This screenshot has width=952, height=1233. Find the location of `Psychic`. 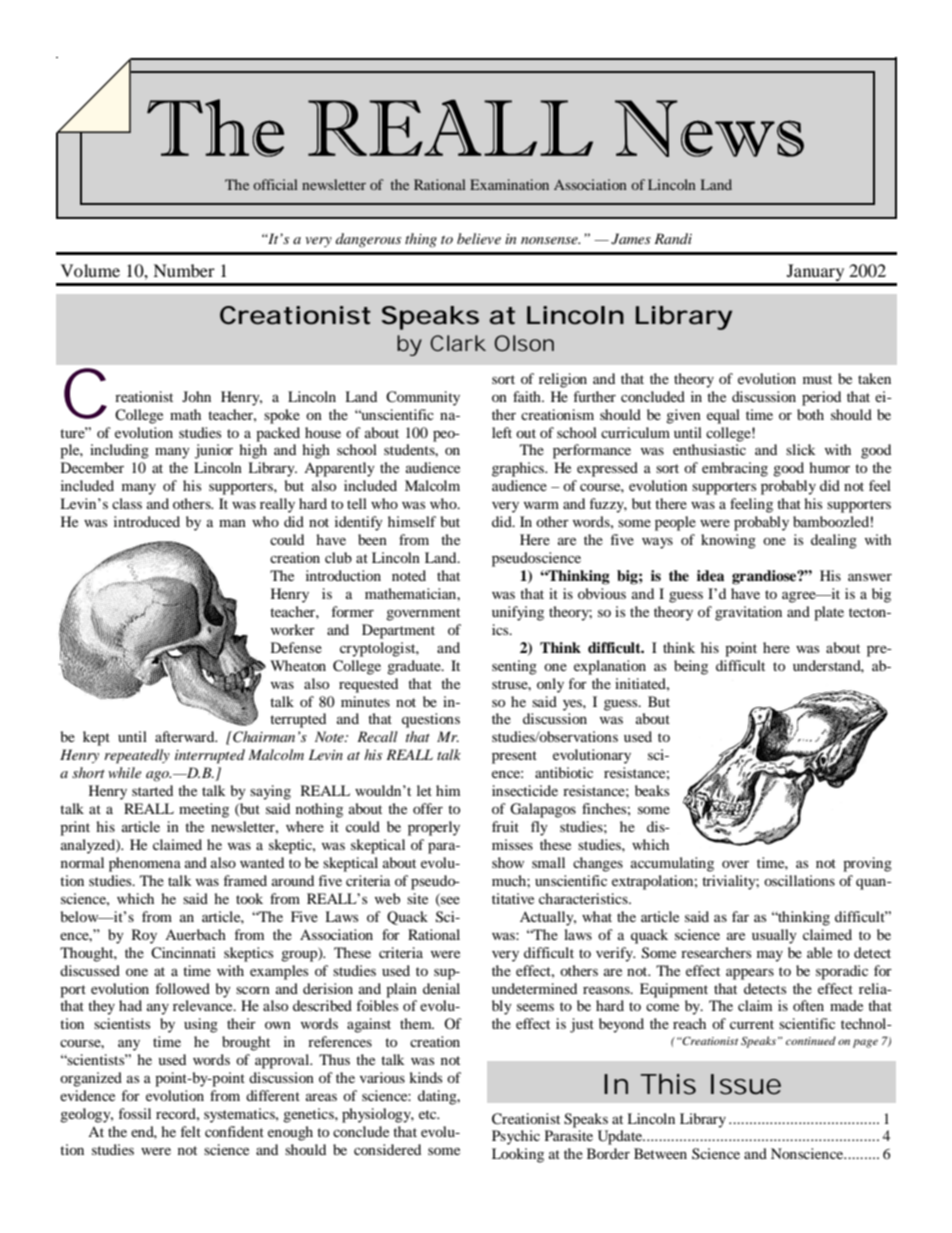

Psychic is located at coordinates (516, 1137).
